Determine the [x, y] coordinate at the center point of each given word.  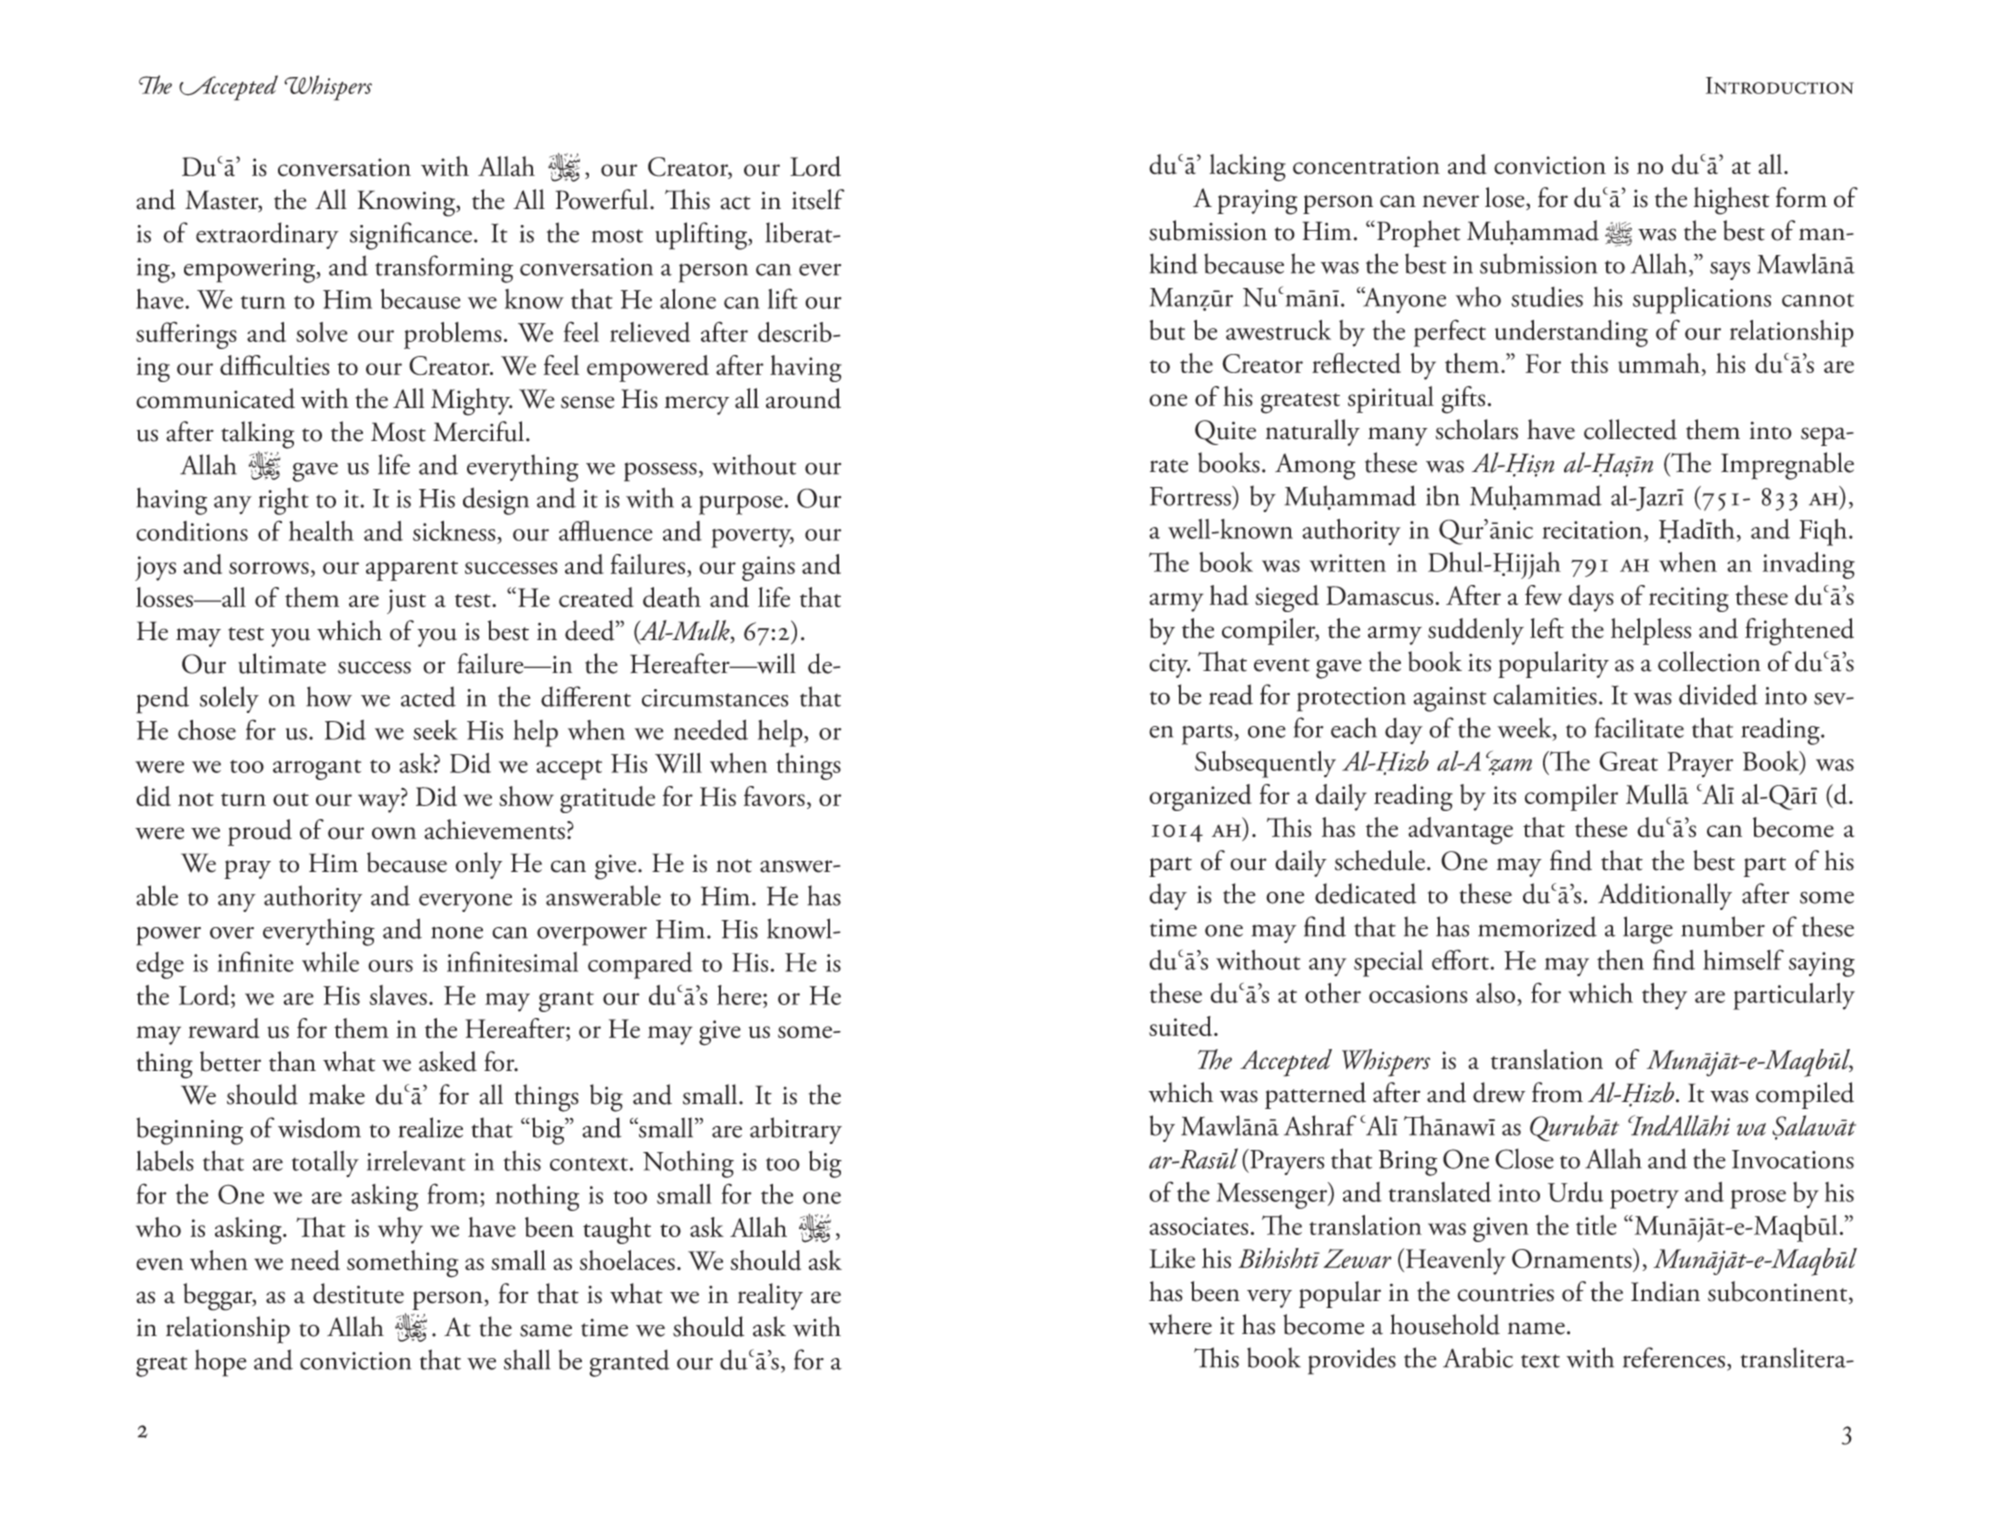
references [1674, 1357]
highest [1731, 201]
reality [770, 1296]
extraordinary [267, 235]
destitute [358, 1293]
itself [818, 199]
